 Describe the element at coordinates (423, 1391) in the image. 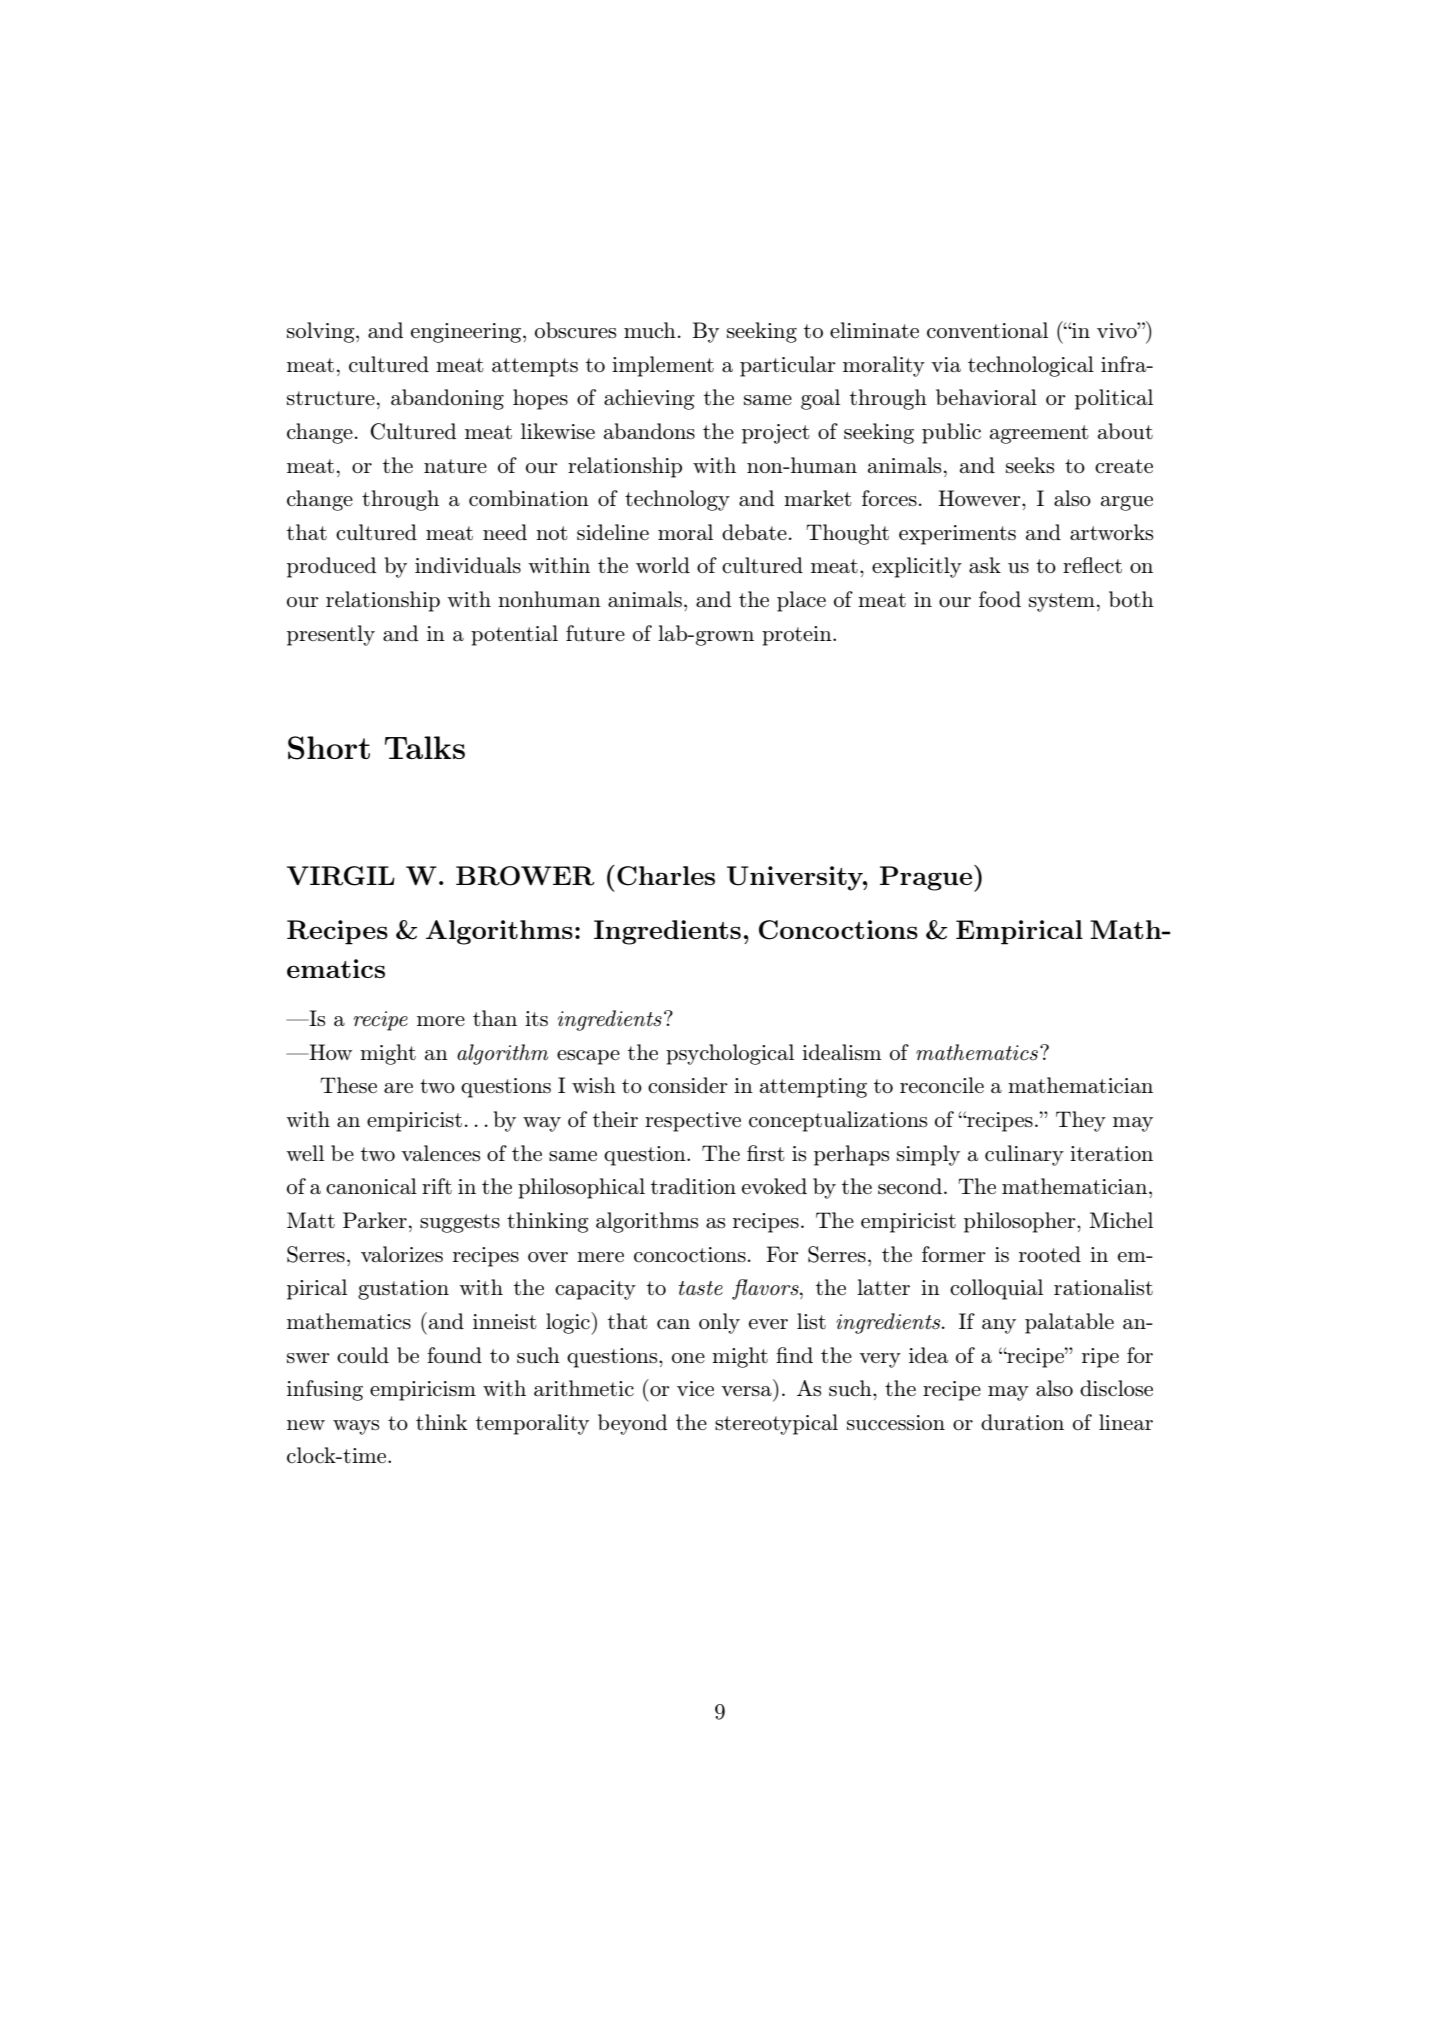

I see `empiricism` at that location.
